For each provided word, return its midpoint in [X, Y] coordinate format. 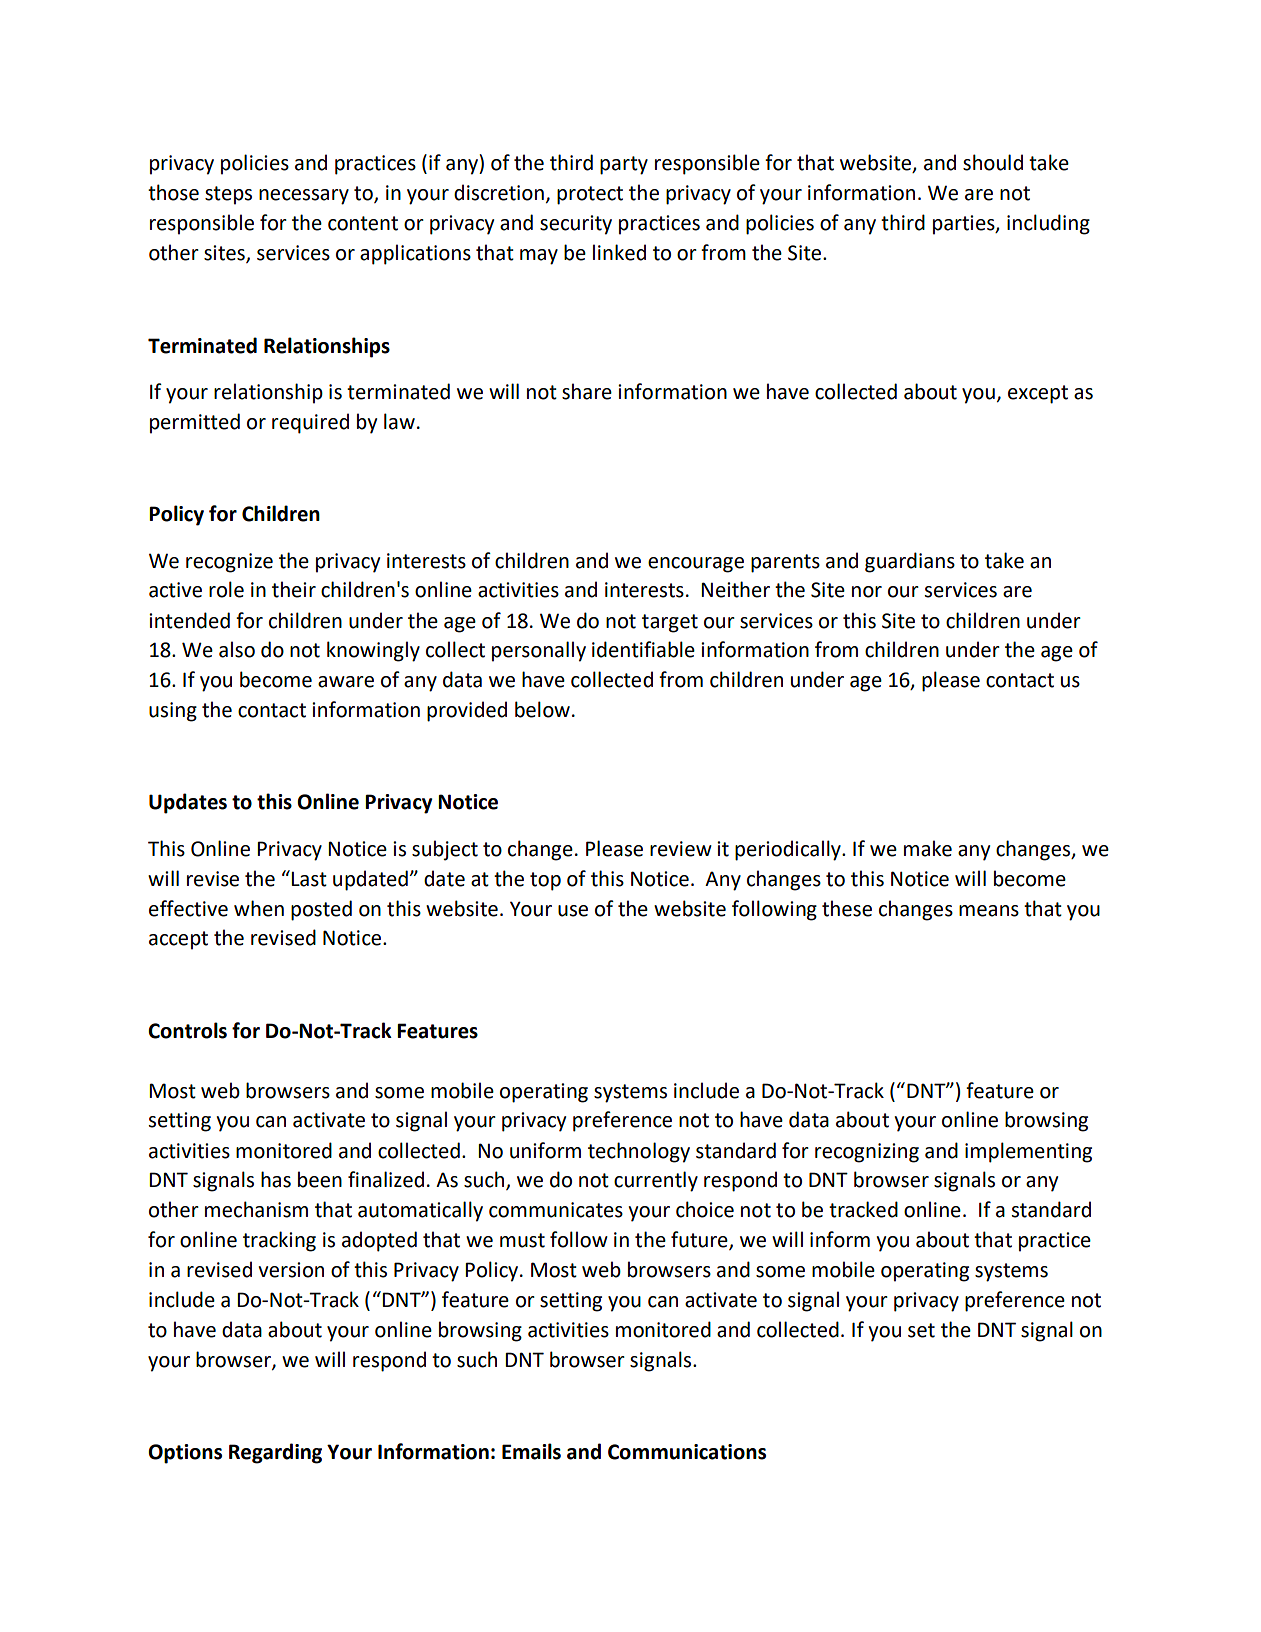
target [670, 623]
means [989, 911]
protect [590, 195]
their [294, 589]
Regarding [275, 1453]
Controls [187, 1030]
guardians [910, 562]
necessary [304, 197]
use [573, 911]
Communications [687, 1452]
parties [965, 225]
